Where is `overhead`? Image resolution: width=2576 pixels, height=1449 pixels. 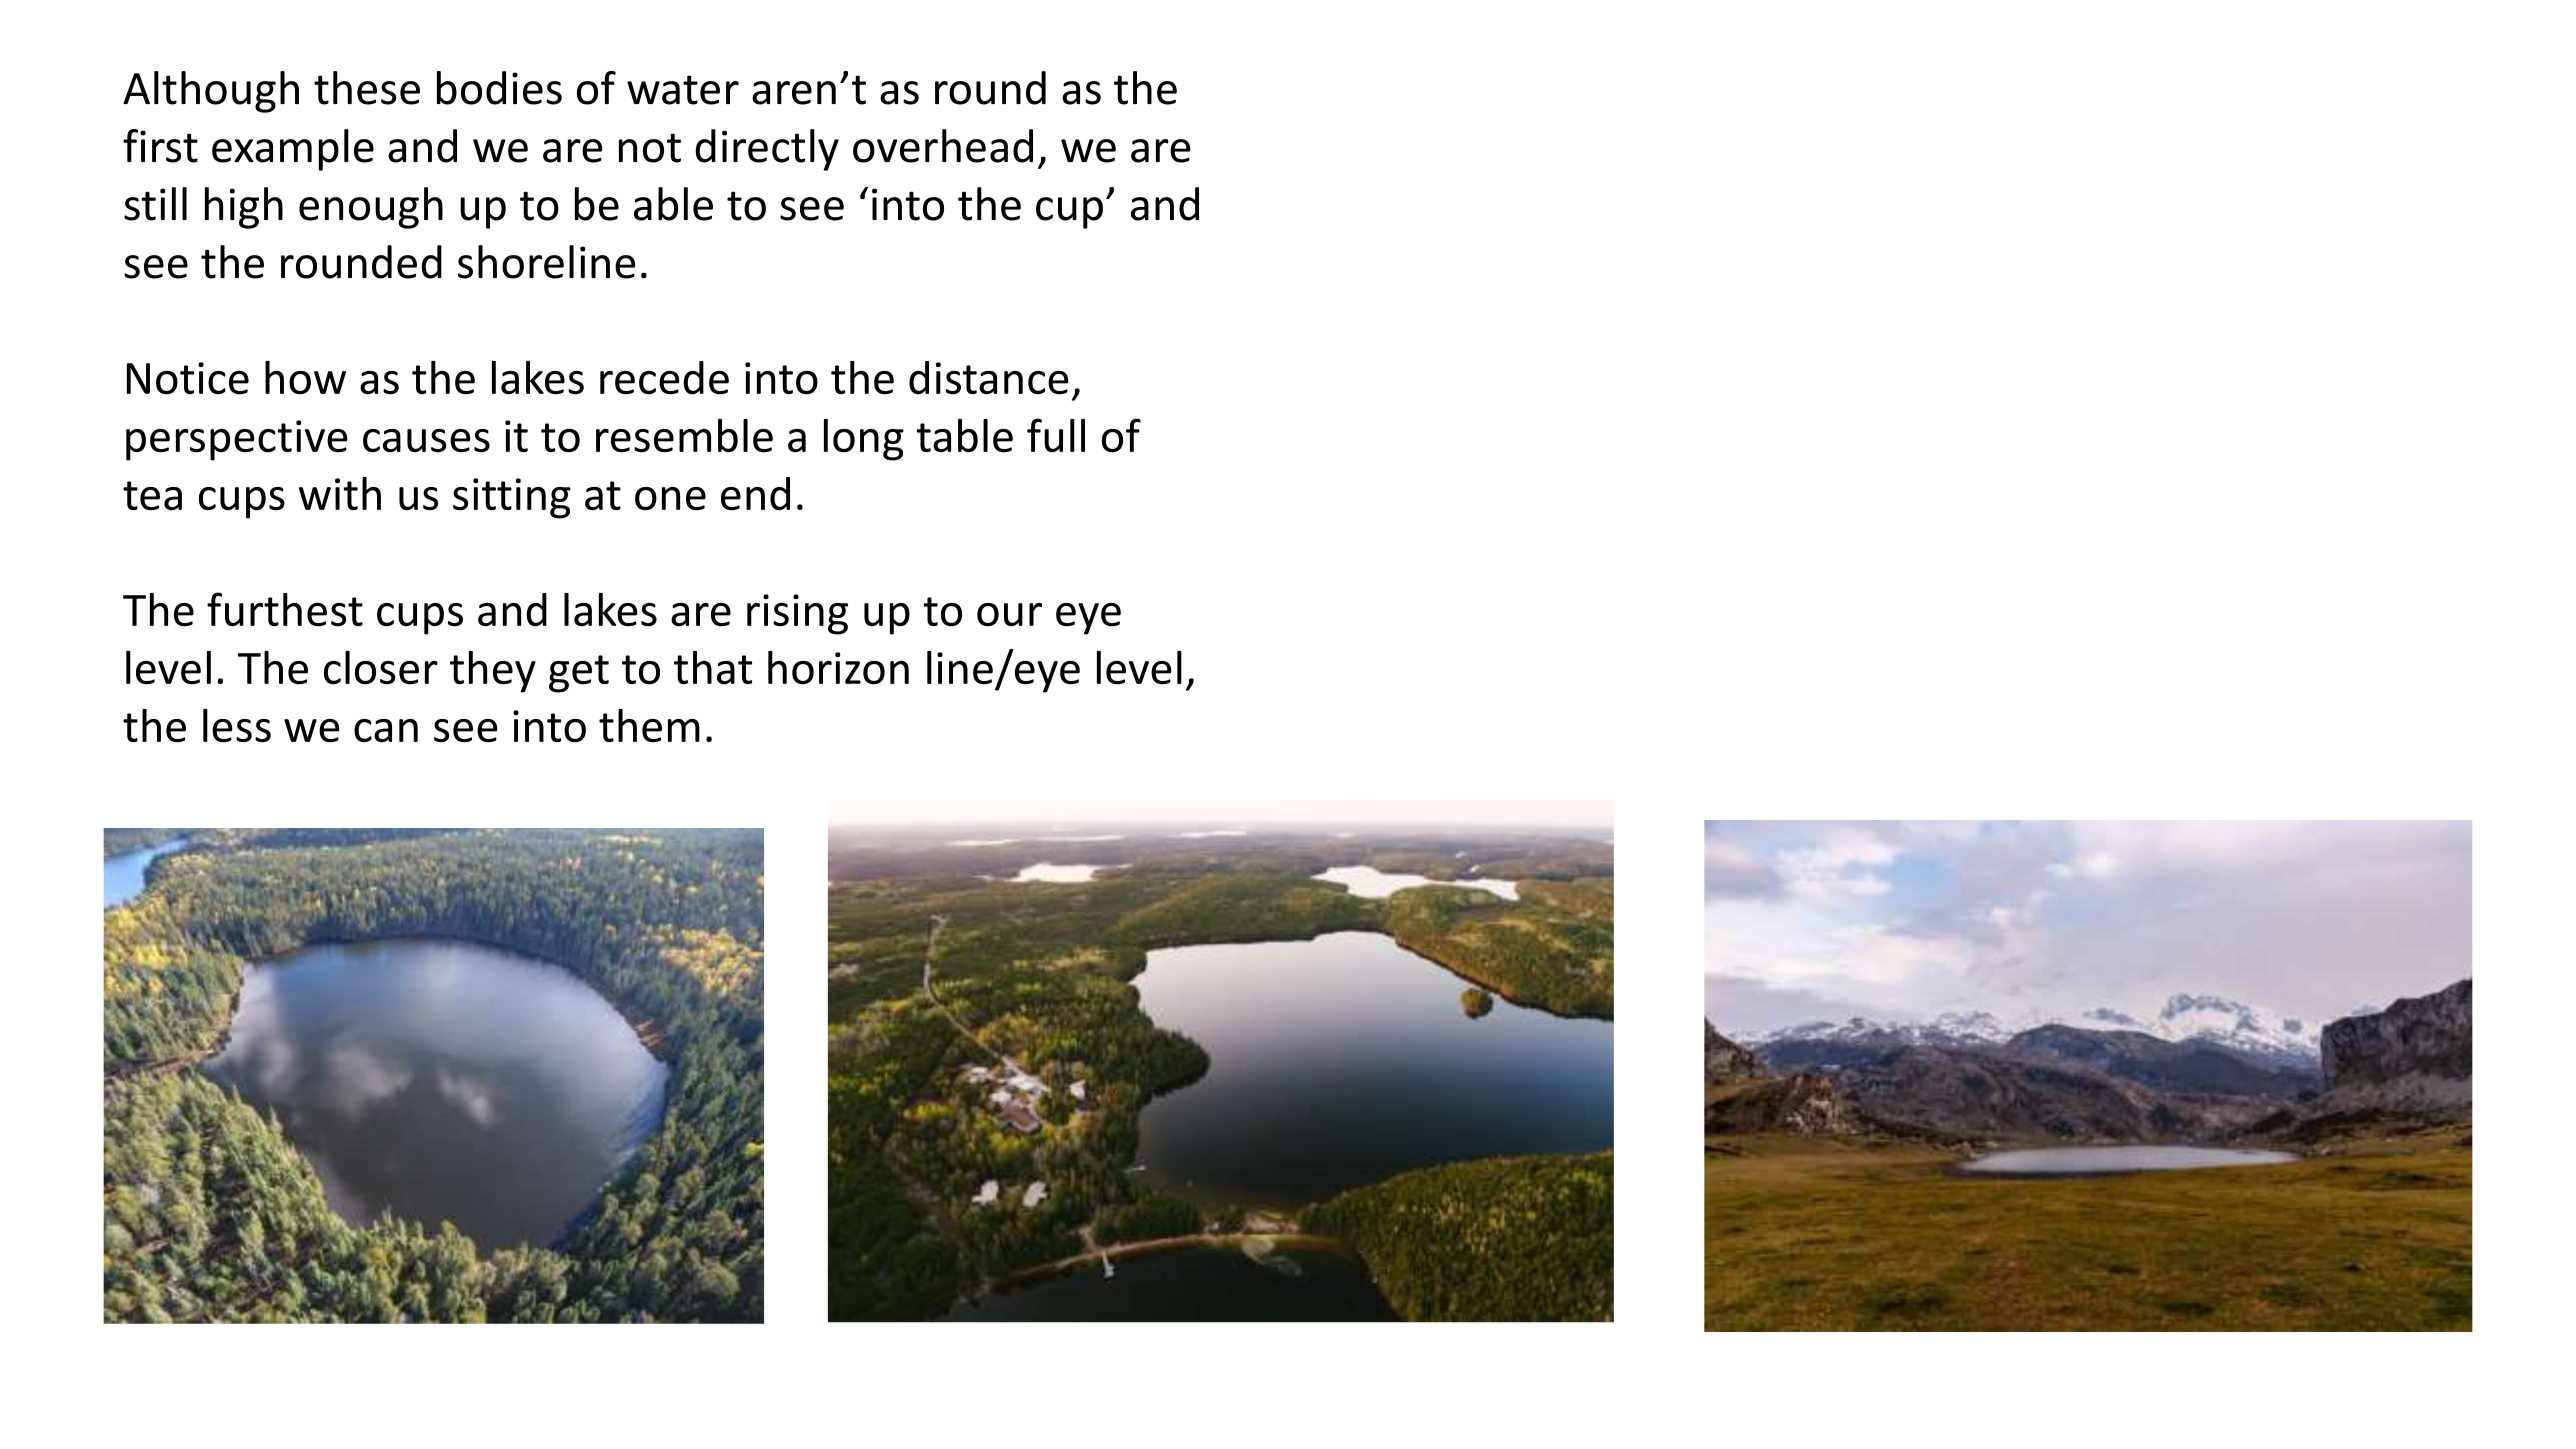
overhead is located at coordinates (943, 146).
